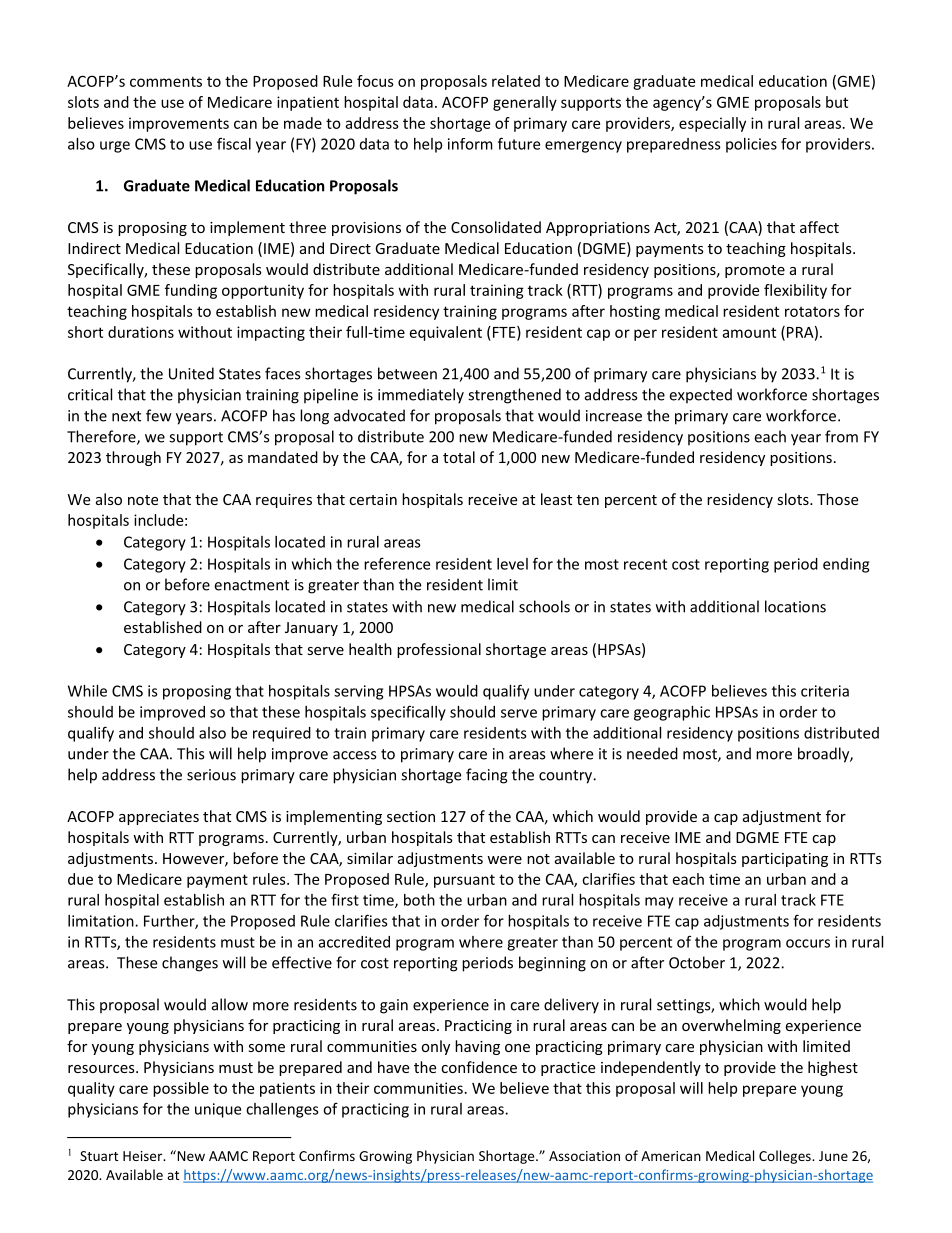  I want to click on enactment, so click(251, 585).
